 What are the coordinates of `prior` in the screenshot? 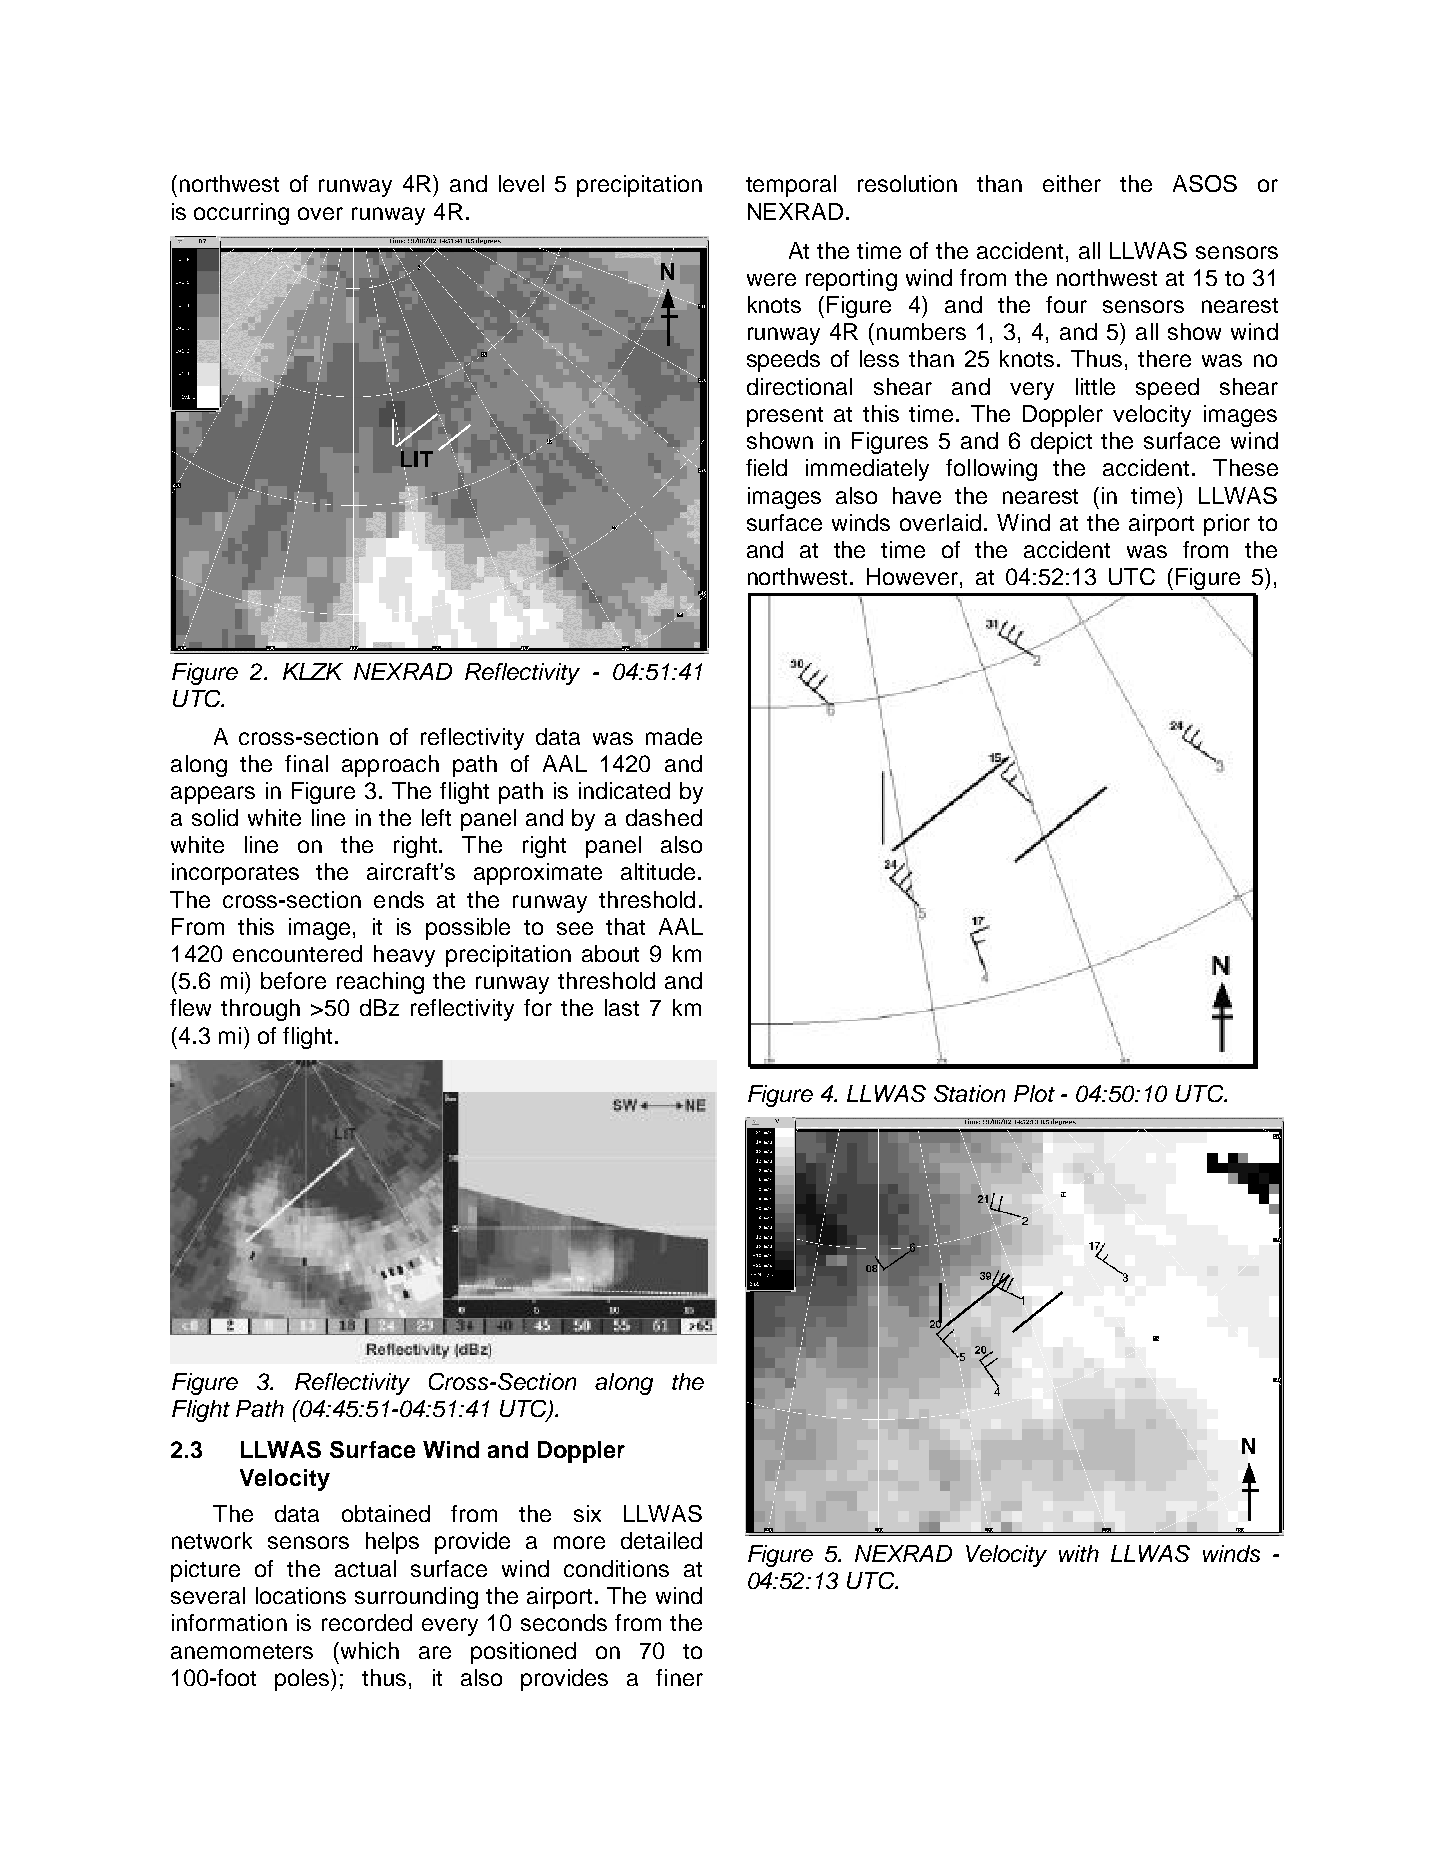 It's located at (1227, 525).
